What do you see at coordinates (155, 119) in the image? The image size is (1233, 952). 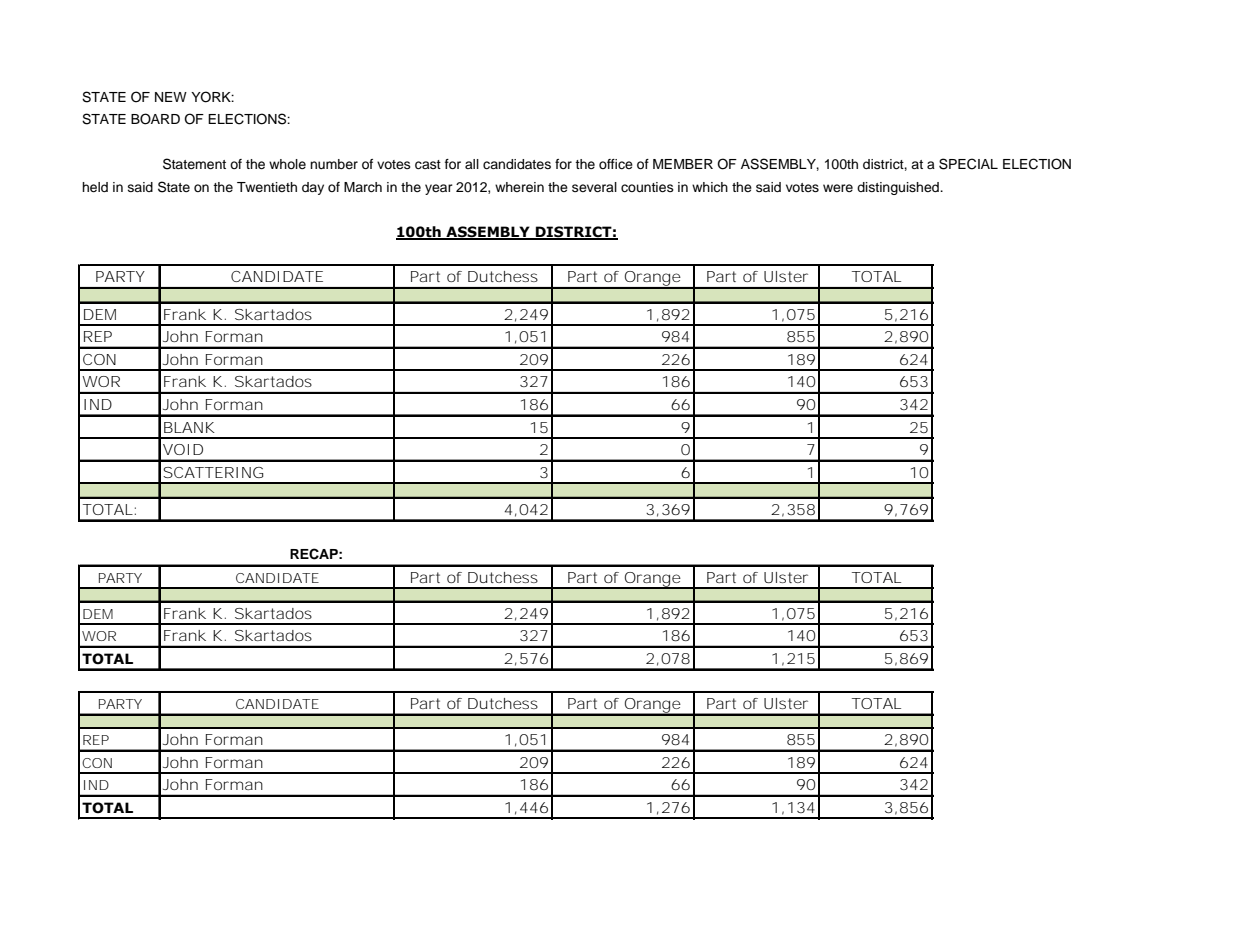 I see `BOARD` at bounding box center [155, 119].
